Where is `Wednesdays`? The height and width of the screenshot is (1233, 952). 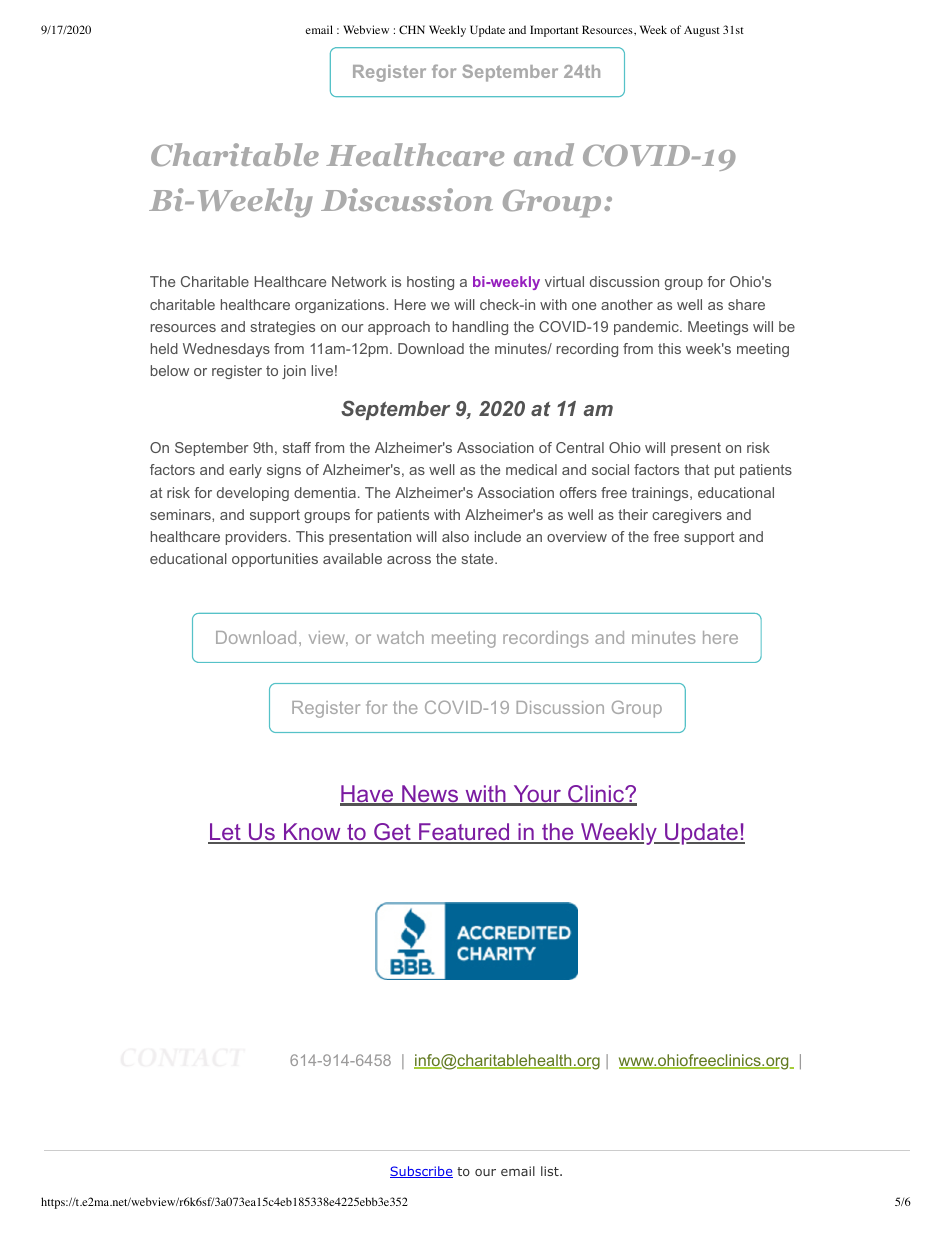 Wednesdays is located at coordinates (226, 350).
